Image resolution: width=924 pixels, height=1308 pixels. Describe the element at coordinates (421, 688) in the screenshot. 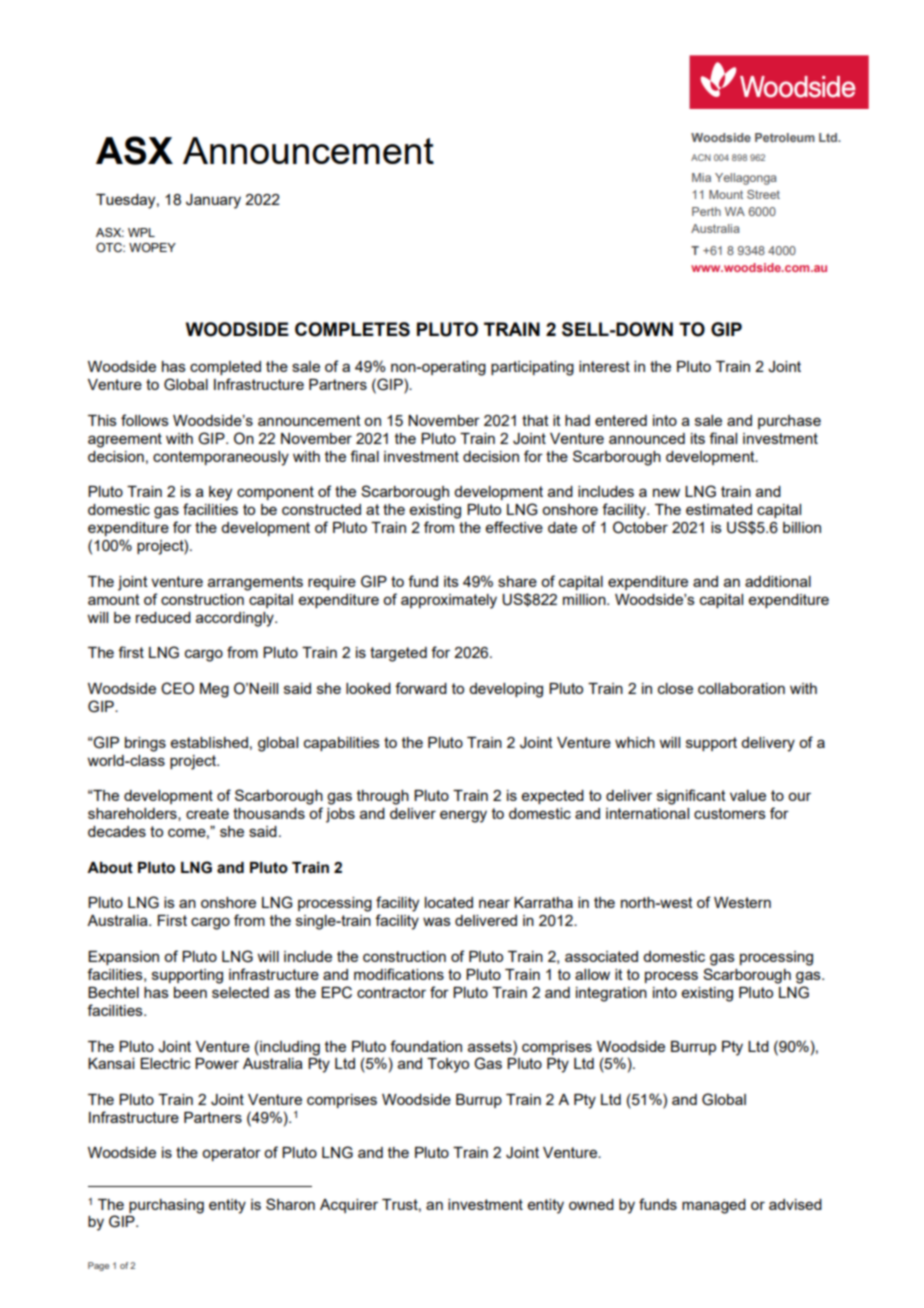

I see `forward` at that location.
